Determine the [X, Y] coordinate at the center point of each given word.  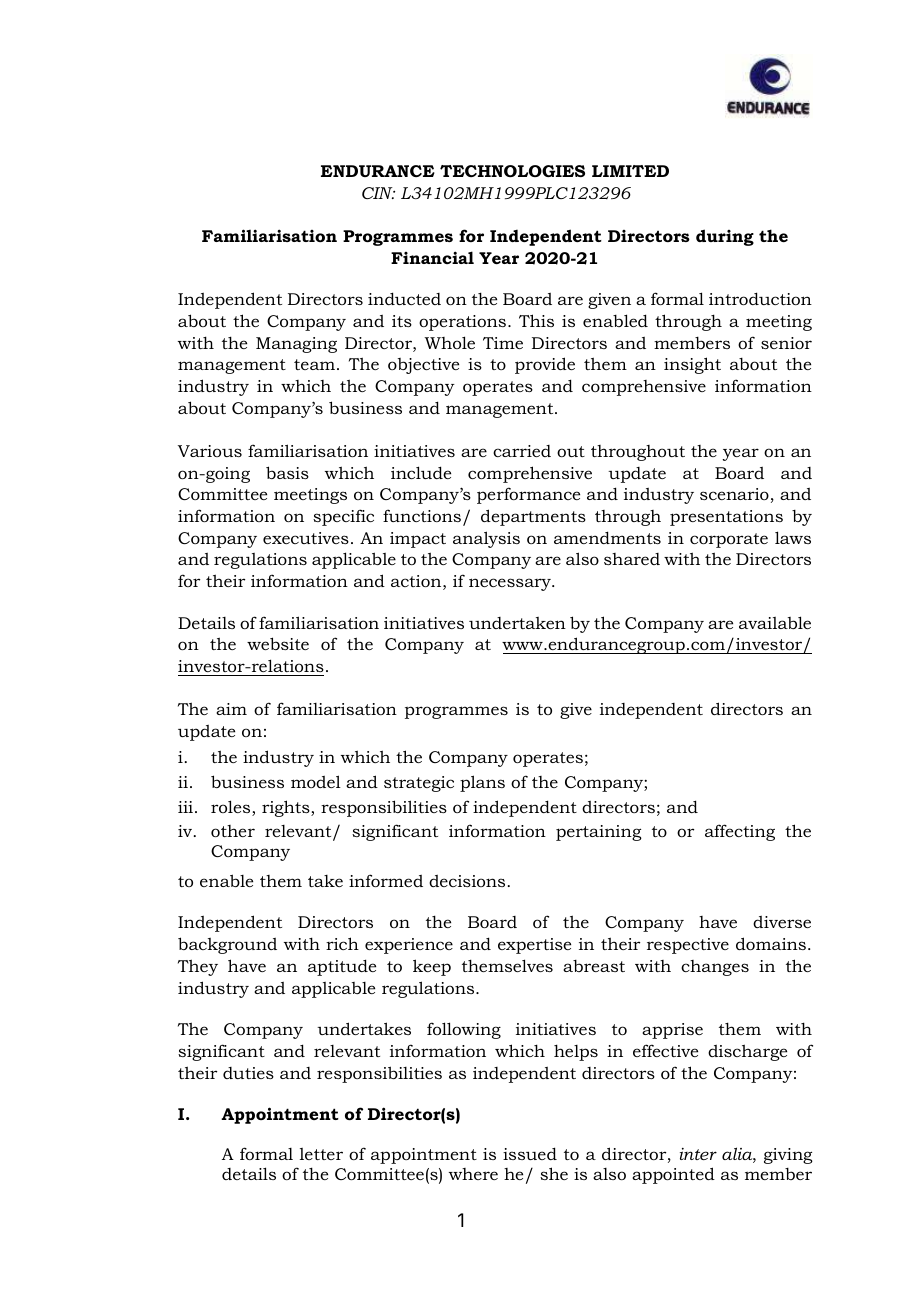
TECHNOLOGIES [512, 171]
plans [482, 783]
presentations [726, 518]
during [725, 237]
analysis [486, 539]
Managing [296, 345]
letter [321, 1154]
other [233, 831]
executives [306, 538]
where [473, 1174]
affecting [740, 832]
